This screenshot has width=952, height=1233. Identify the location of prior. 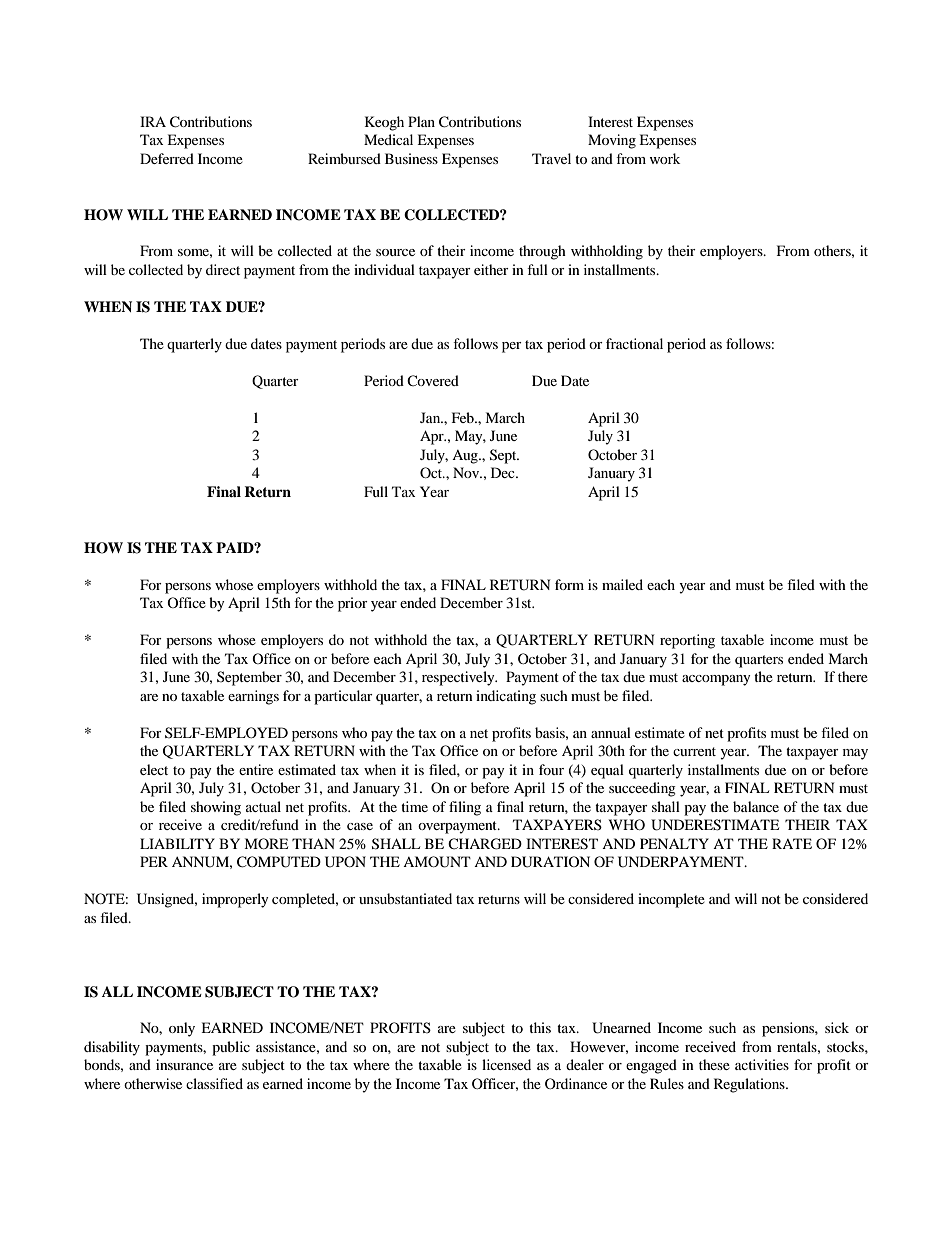
(353, 604).
